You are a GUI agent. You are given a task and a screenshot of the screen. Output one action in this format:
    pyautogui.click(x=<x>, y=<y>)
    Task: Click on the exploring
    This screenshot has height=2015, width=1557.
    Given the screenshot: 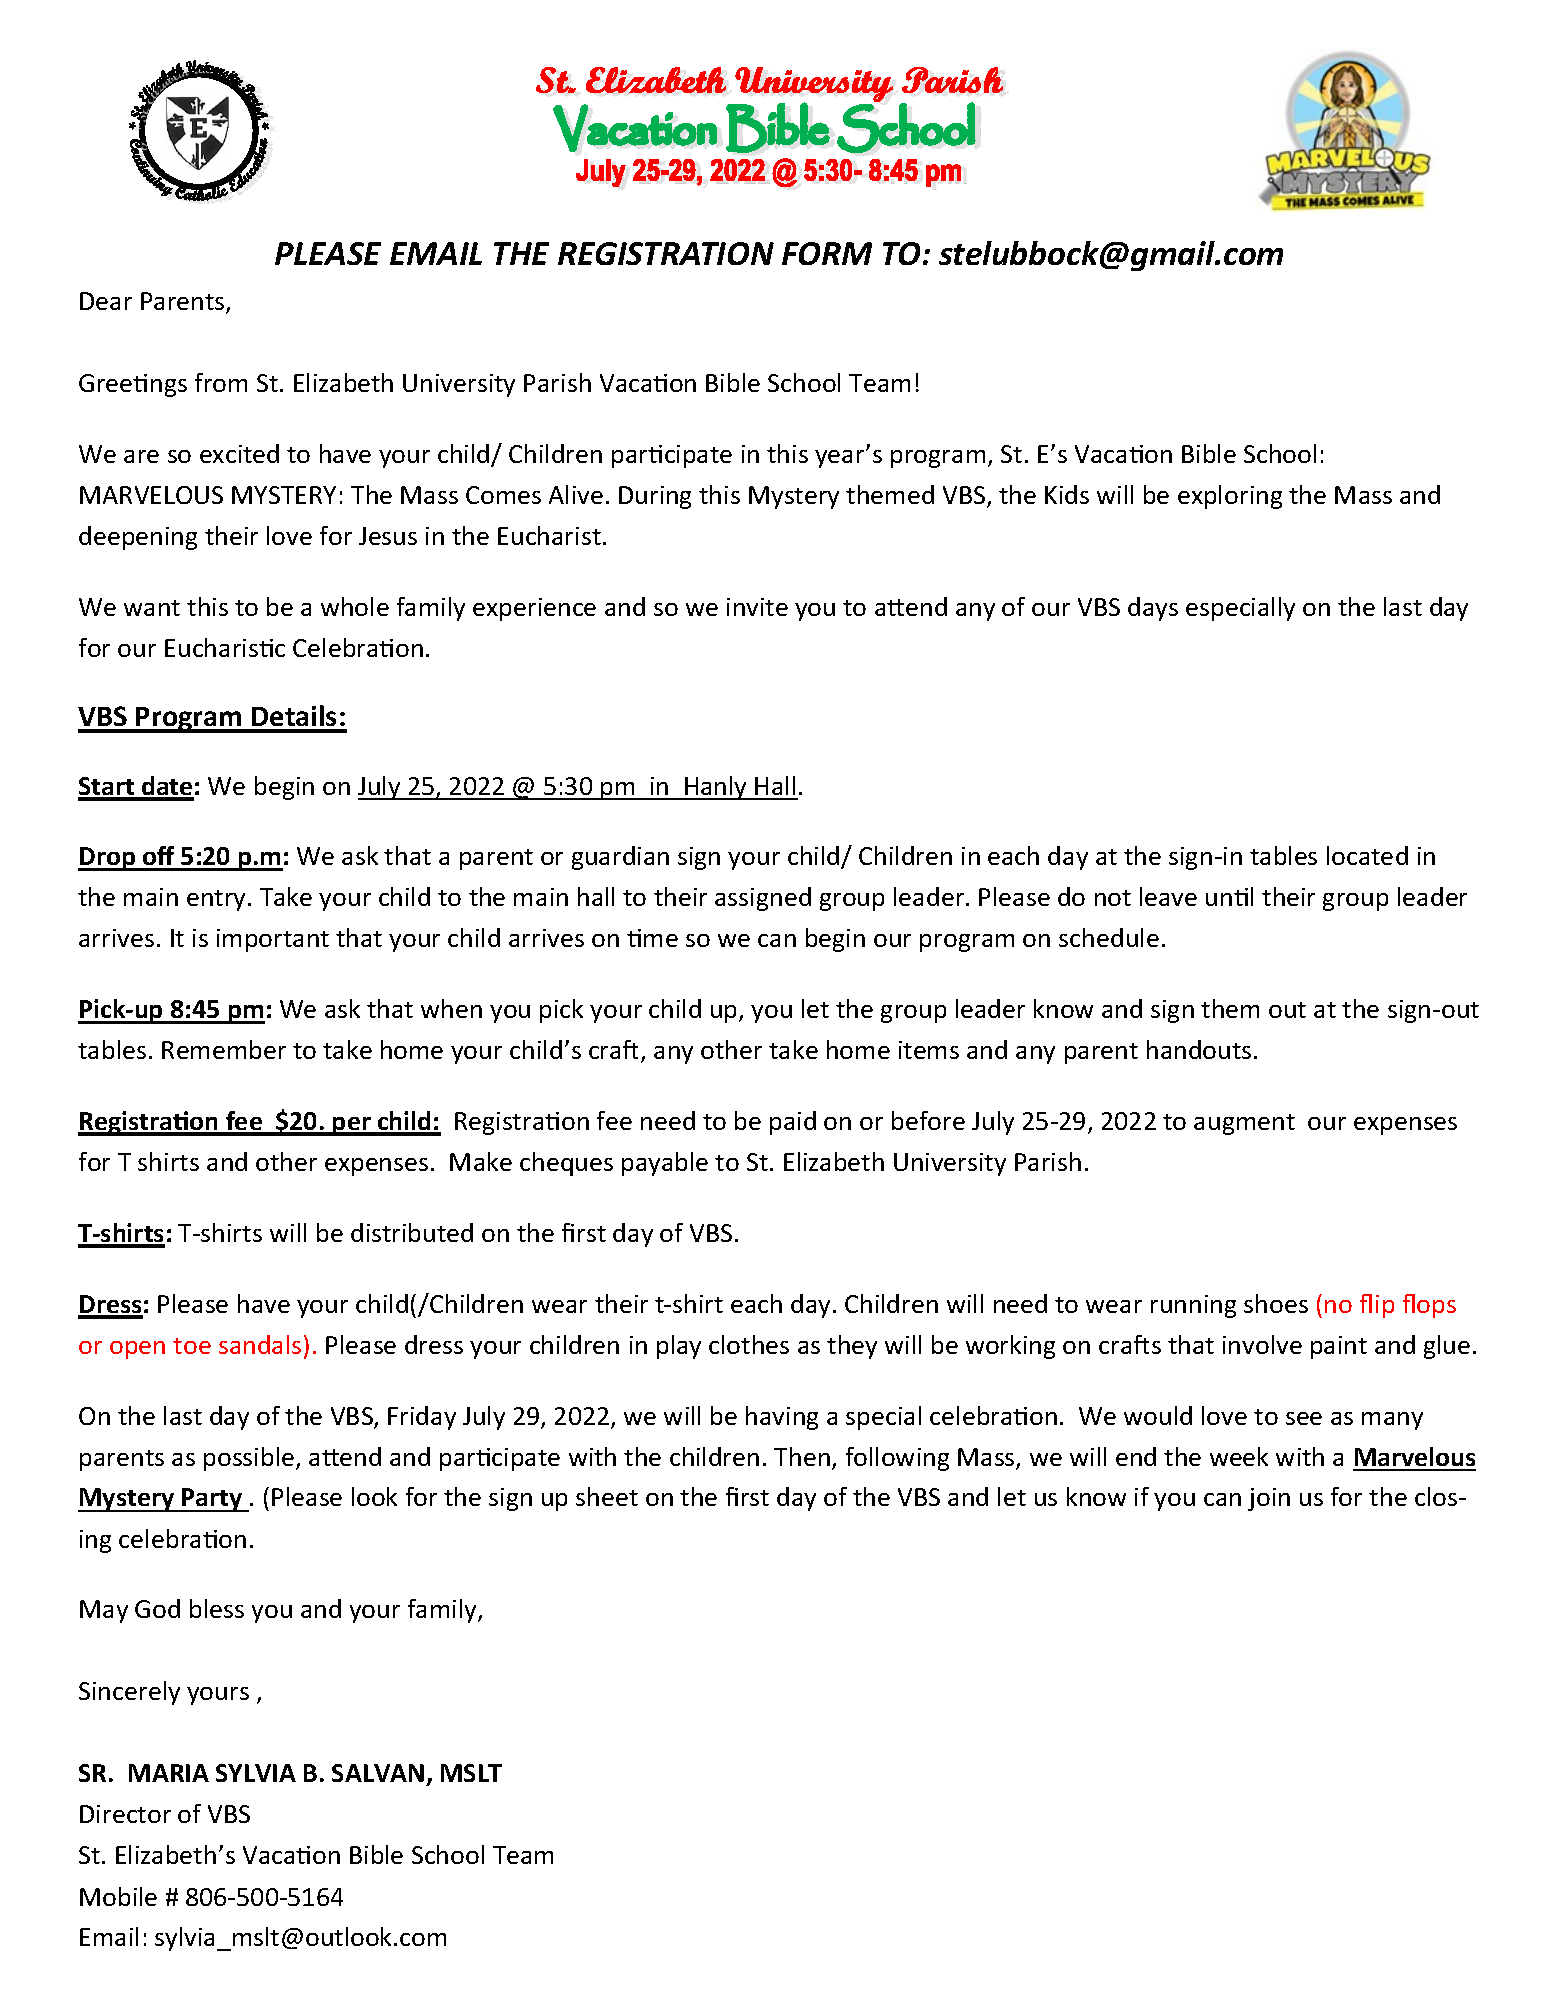 What is the action you would take?
    pyautogui.click(x=1230, y=497)
